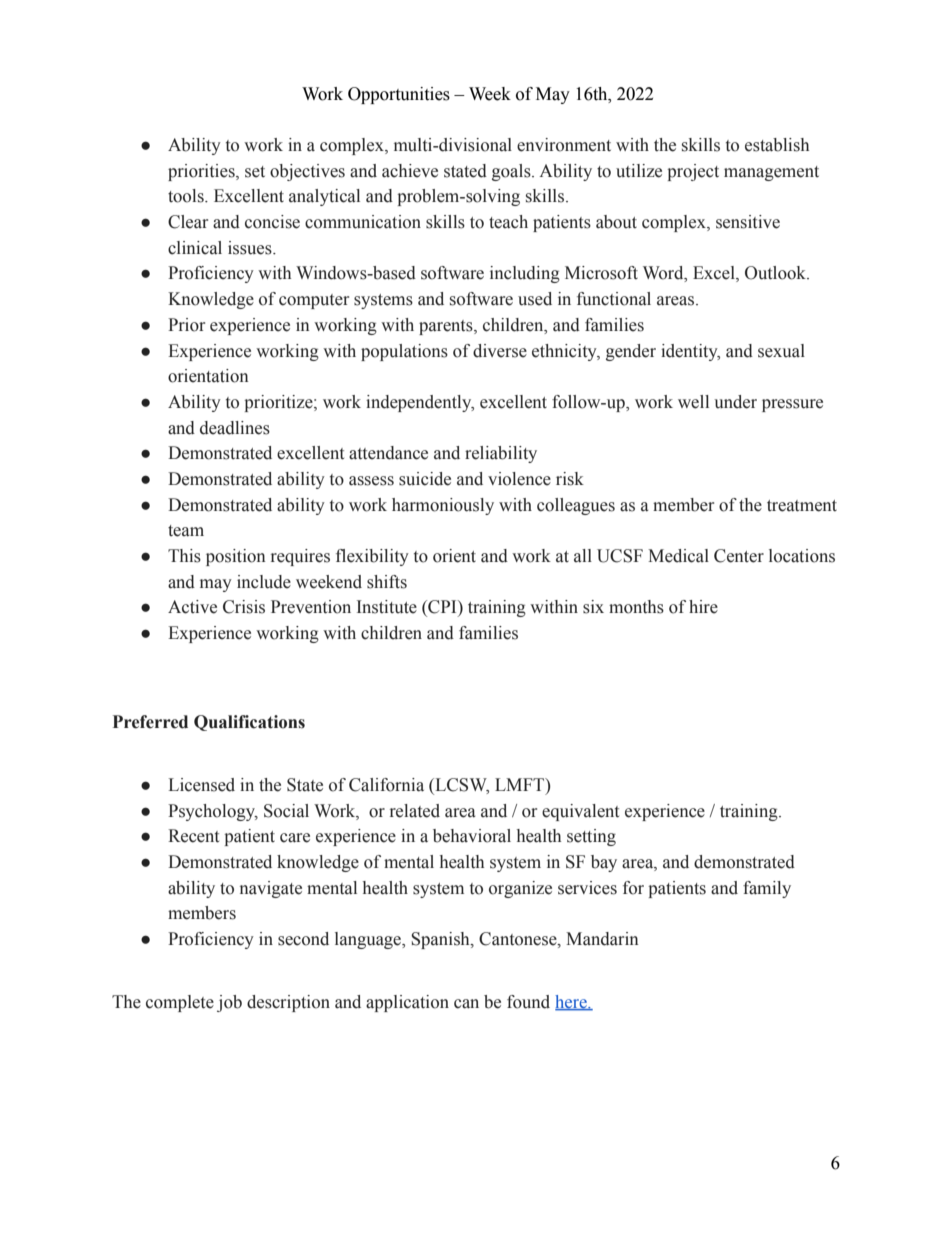  What do you see at coordinates (235, 428) in the screenshot?
I see `deadlines` at bounding box center [235, 428].
